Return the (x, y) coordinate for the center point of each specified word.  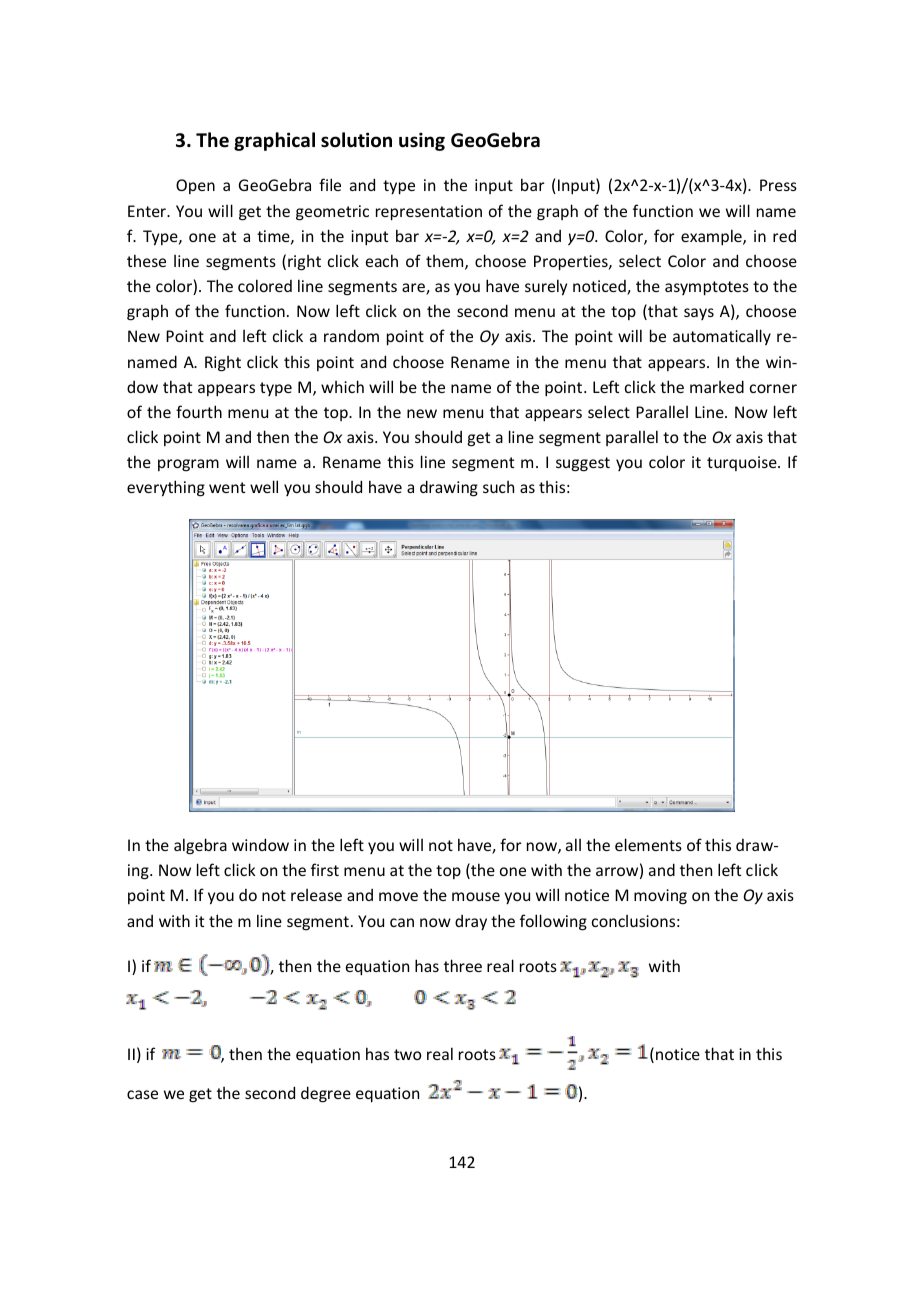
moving (660, 897)
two (408, 1054)
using (422, 141)
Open (195, 186)
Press (778, 185)
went (227, 487)
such (498, 487)
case (142, 1094)
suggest (583, 464)
